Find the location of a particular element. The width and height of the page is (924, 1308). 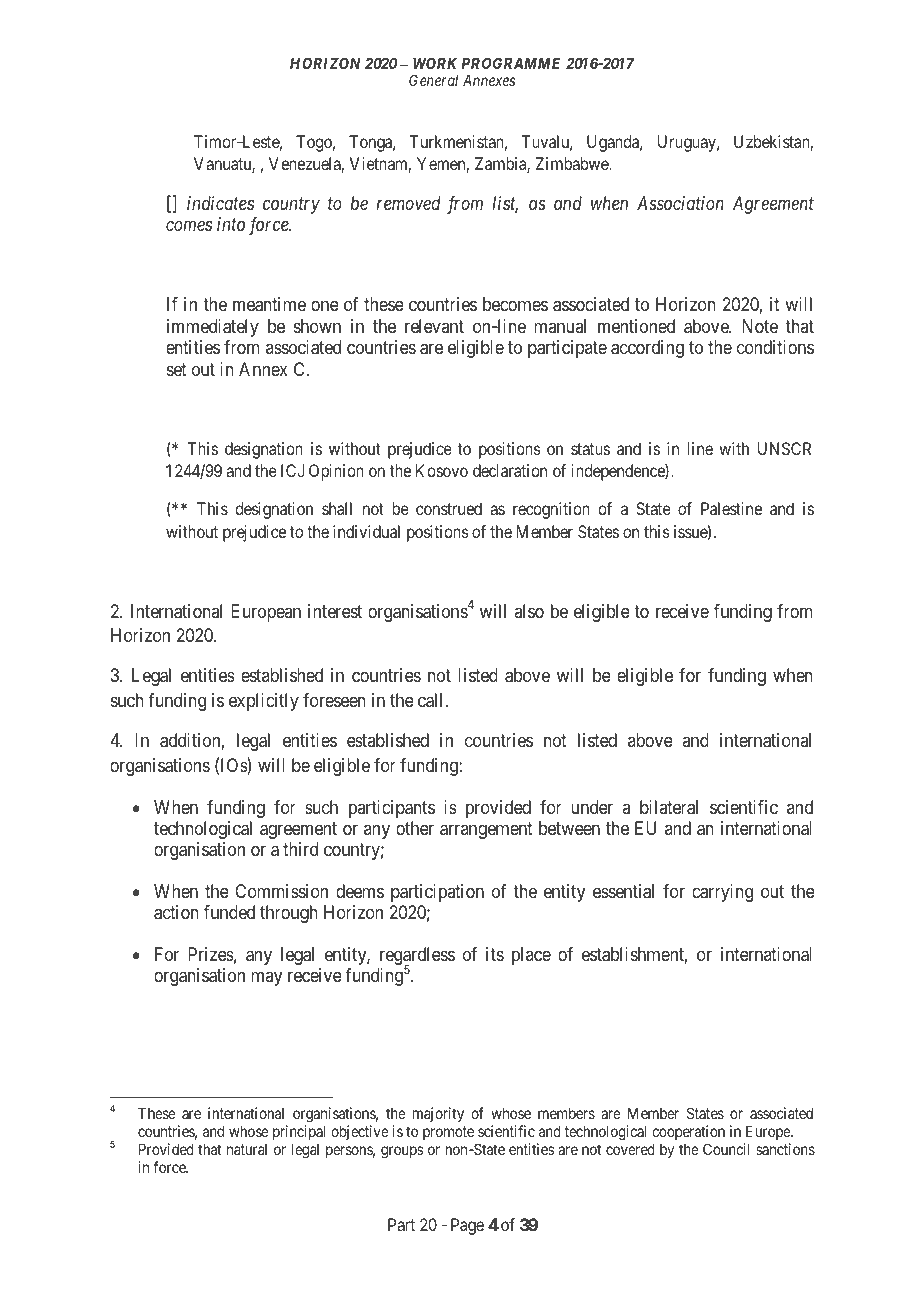

Council is located at coordinates (726, 1149).
